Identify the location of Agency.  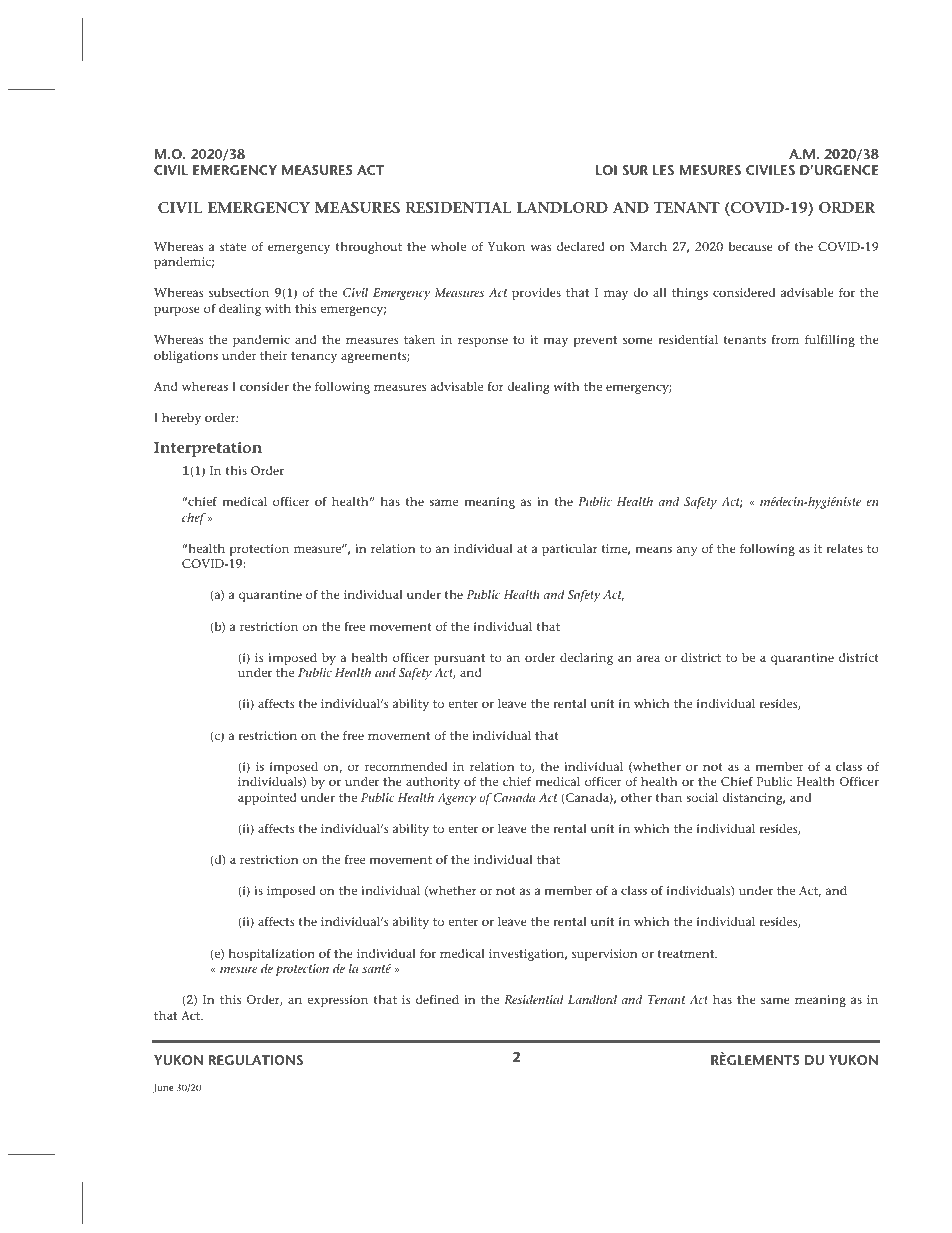
(456, 799).
